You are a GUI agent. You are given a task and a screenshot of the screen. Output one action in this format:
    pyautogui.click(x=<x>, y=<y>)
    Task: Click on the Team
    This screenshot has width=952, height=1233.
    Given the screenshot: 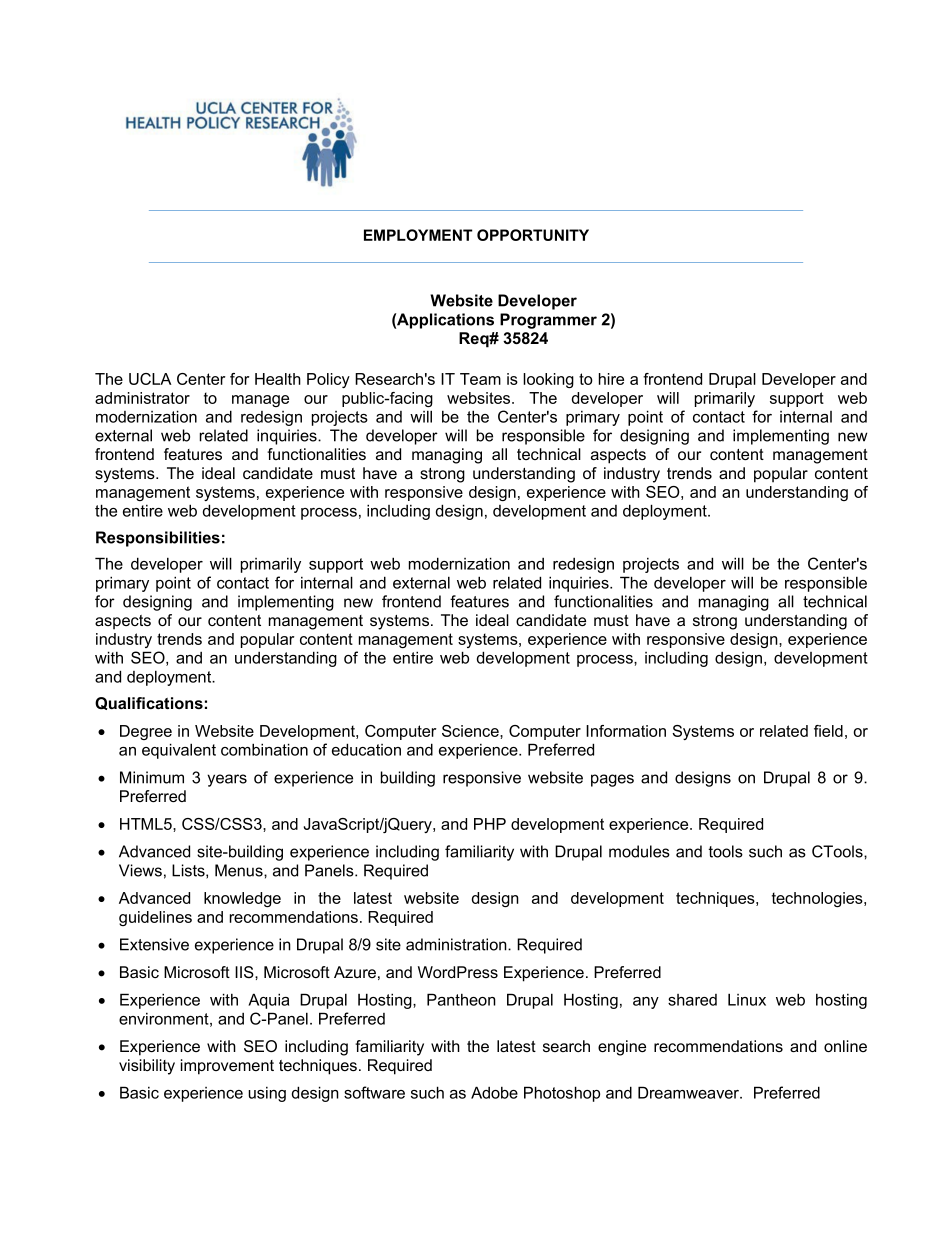 What is the action you would take?
    pyautogui.click(x=480, y=379)
